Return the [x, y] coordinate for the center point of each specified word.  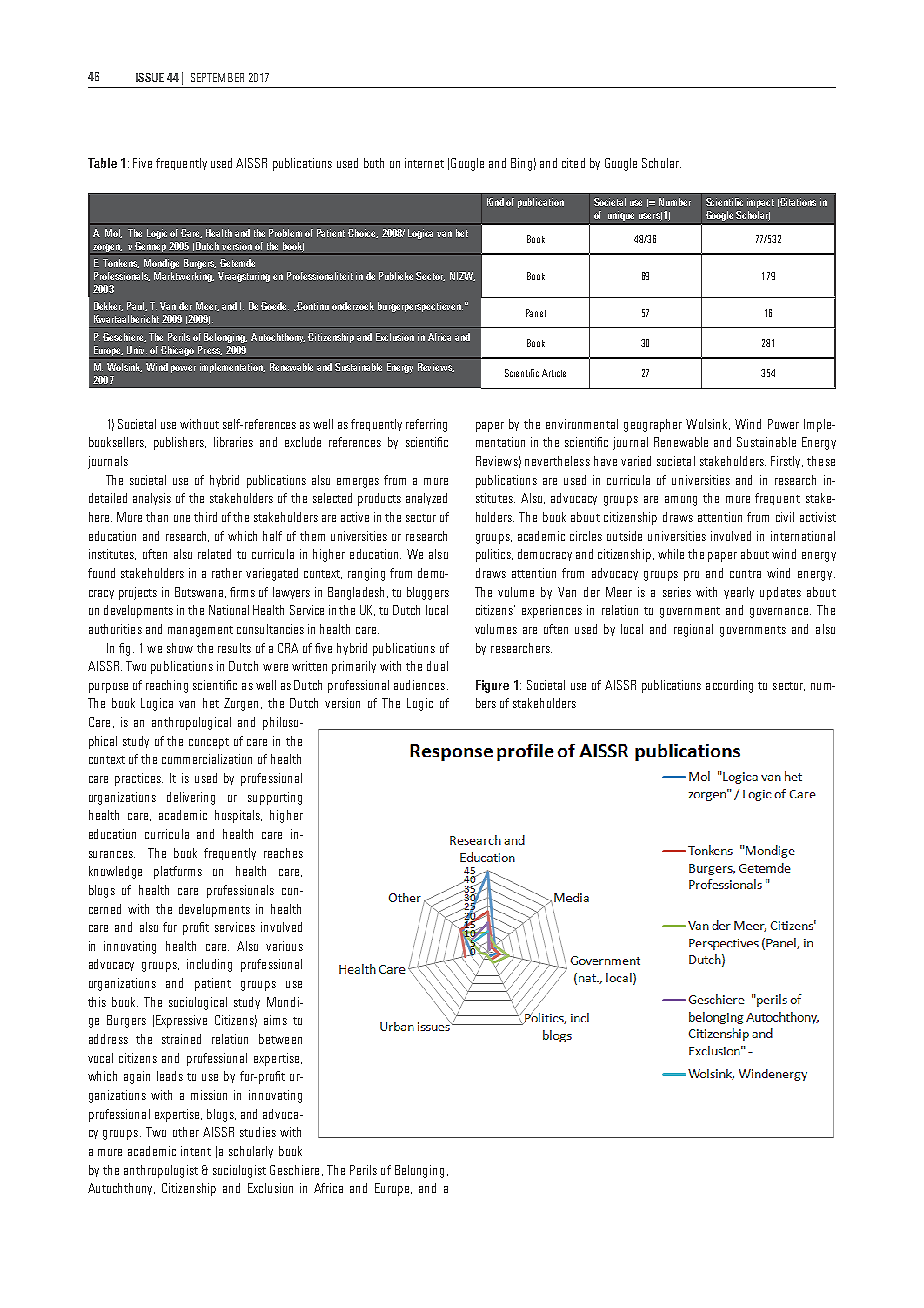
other [186, 1132]
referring [426, 425]
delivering [191, 798]
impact [760, 203]
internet [424, 163]
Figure [492, 686]
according [729, 686]
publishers [180, 443]
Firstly [787, 462]
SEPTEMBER [217, 77]
